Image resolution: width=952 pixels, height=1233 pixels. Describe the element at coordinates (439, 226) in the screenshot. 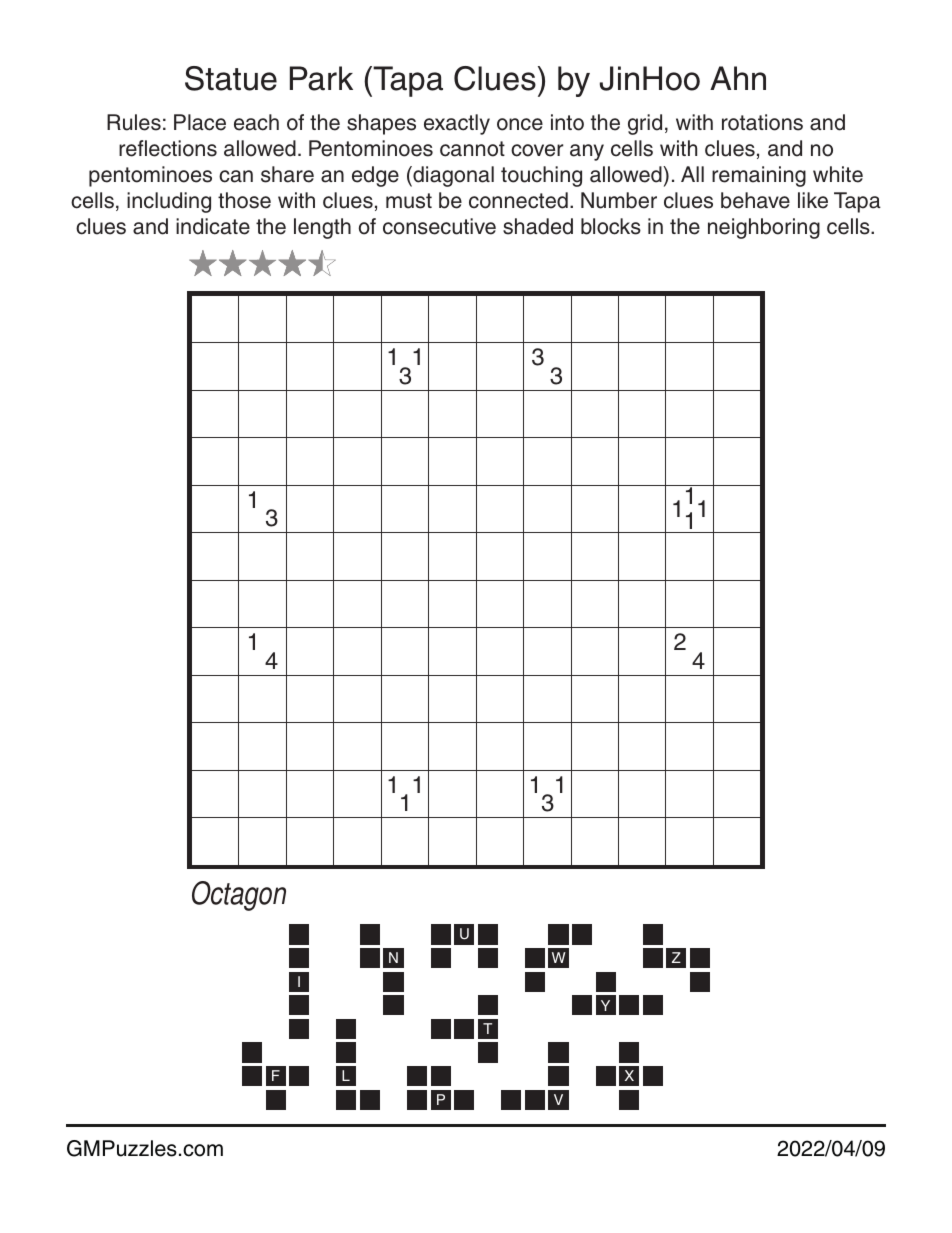

I see `consecutive` at that location.
